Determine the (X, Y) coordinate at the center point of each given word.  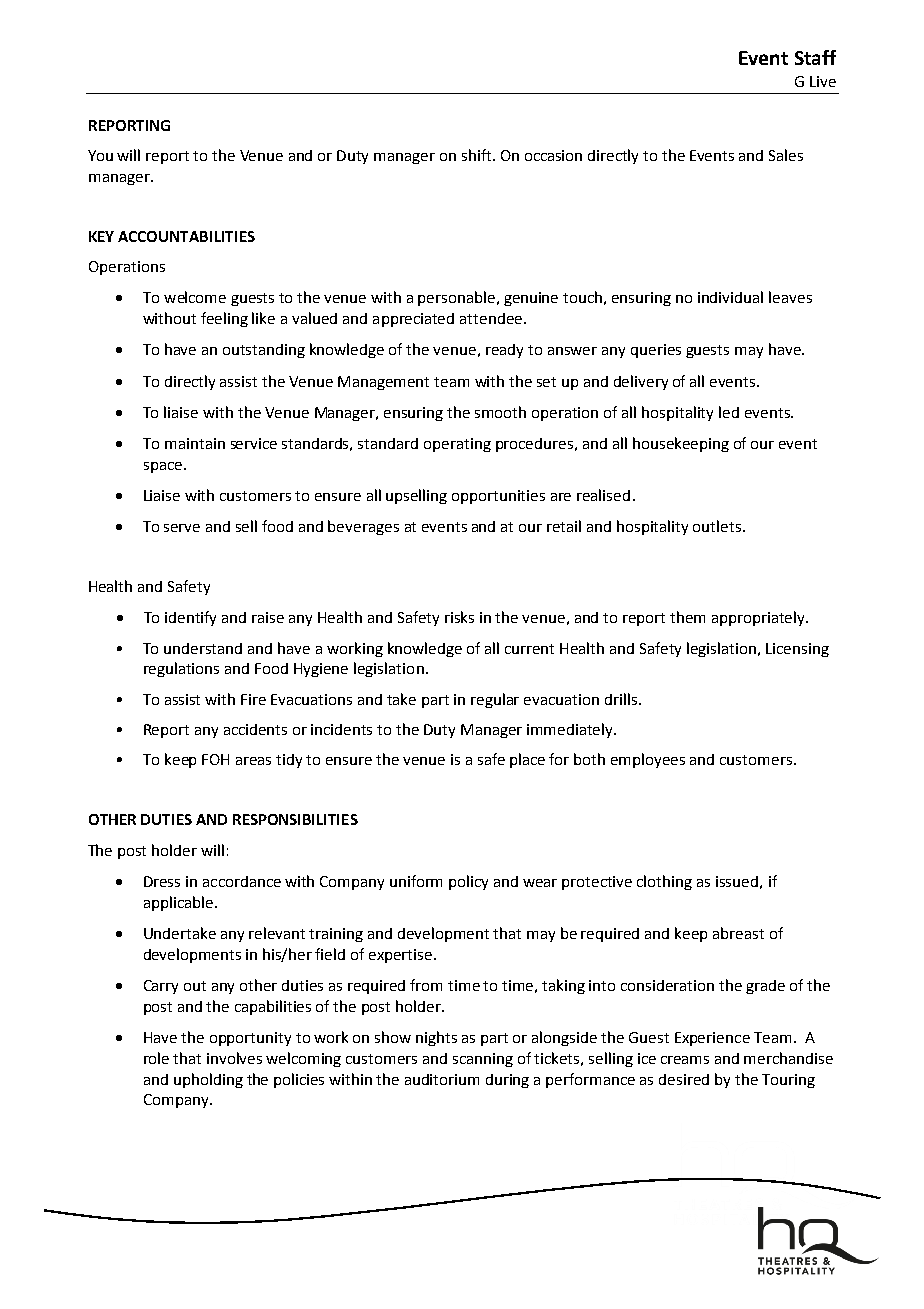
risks (459, 617)
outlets (718, 526)
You (100, 155)
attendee (491, 318)
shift (476, 155)
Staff (815, 57)
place (527, 760)
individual (730, 297)
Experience (712, 1039)
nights (436, 1038)
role (156, 1058)
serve (182, 528)
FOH (215, 759)
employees (648, 760)
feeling (224, 319)
